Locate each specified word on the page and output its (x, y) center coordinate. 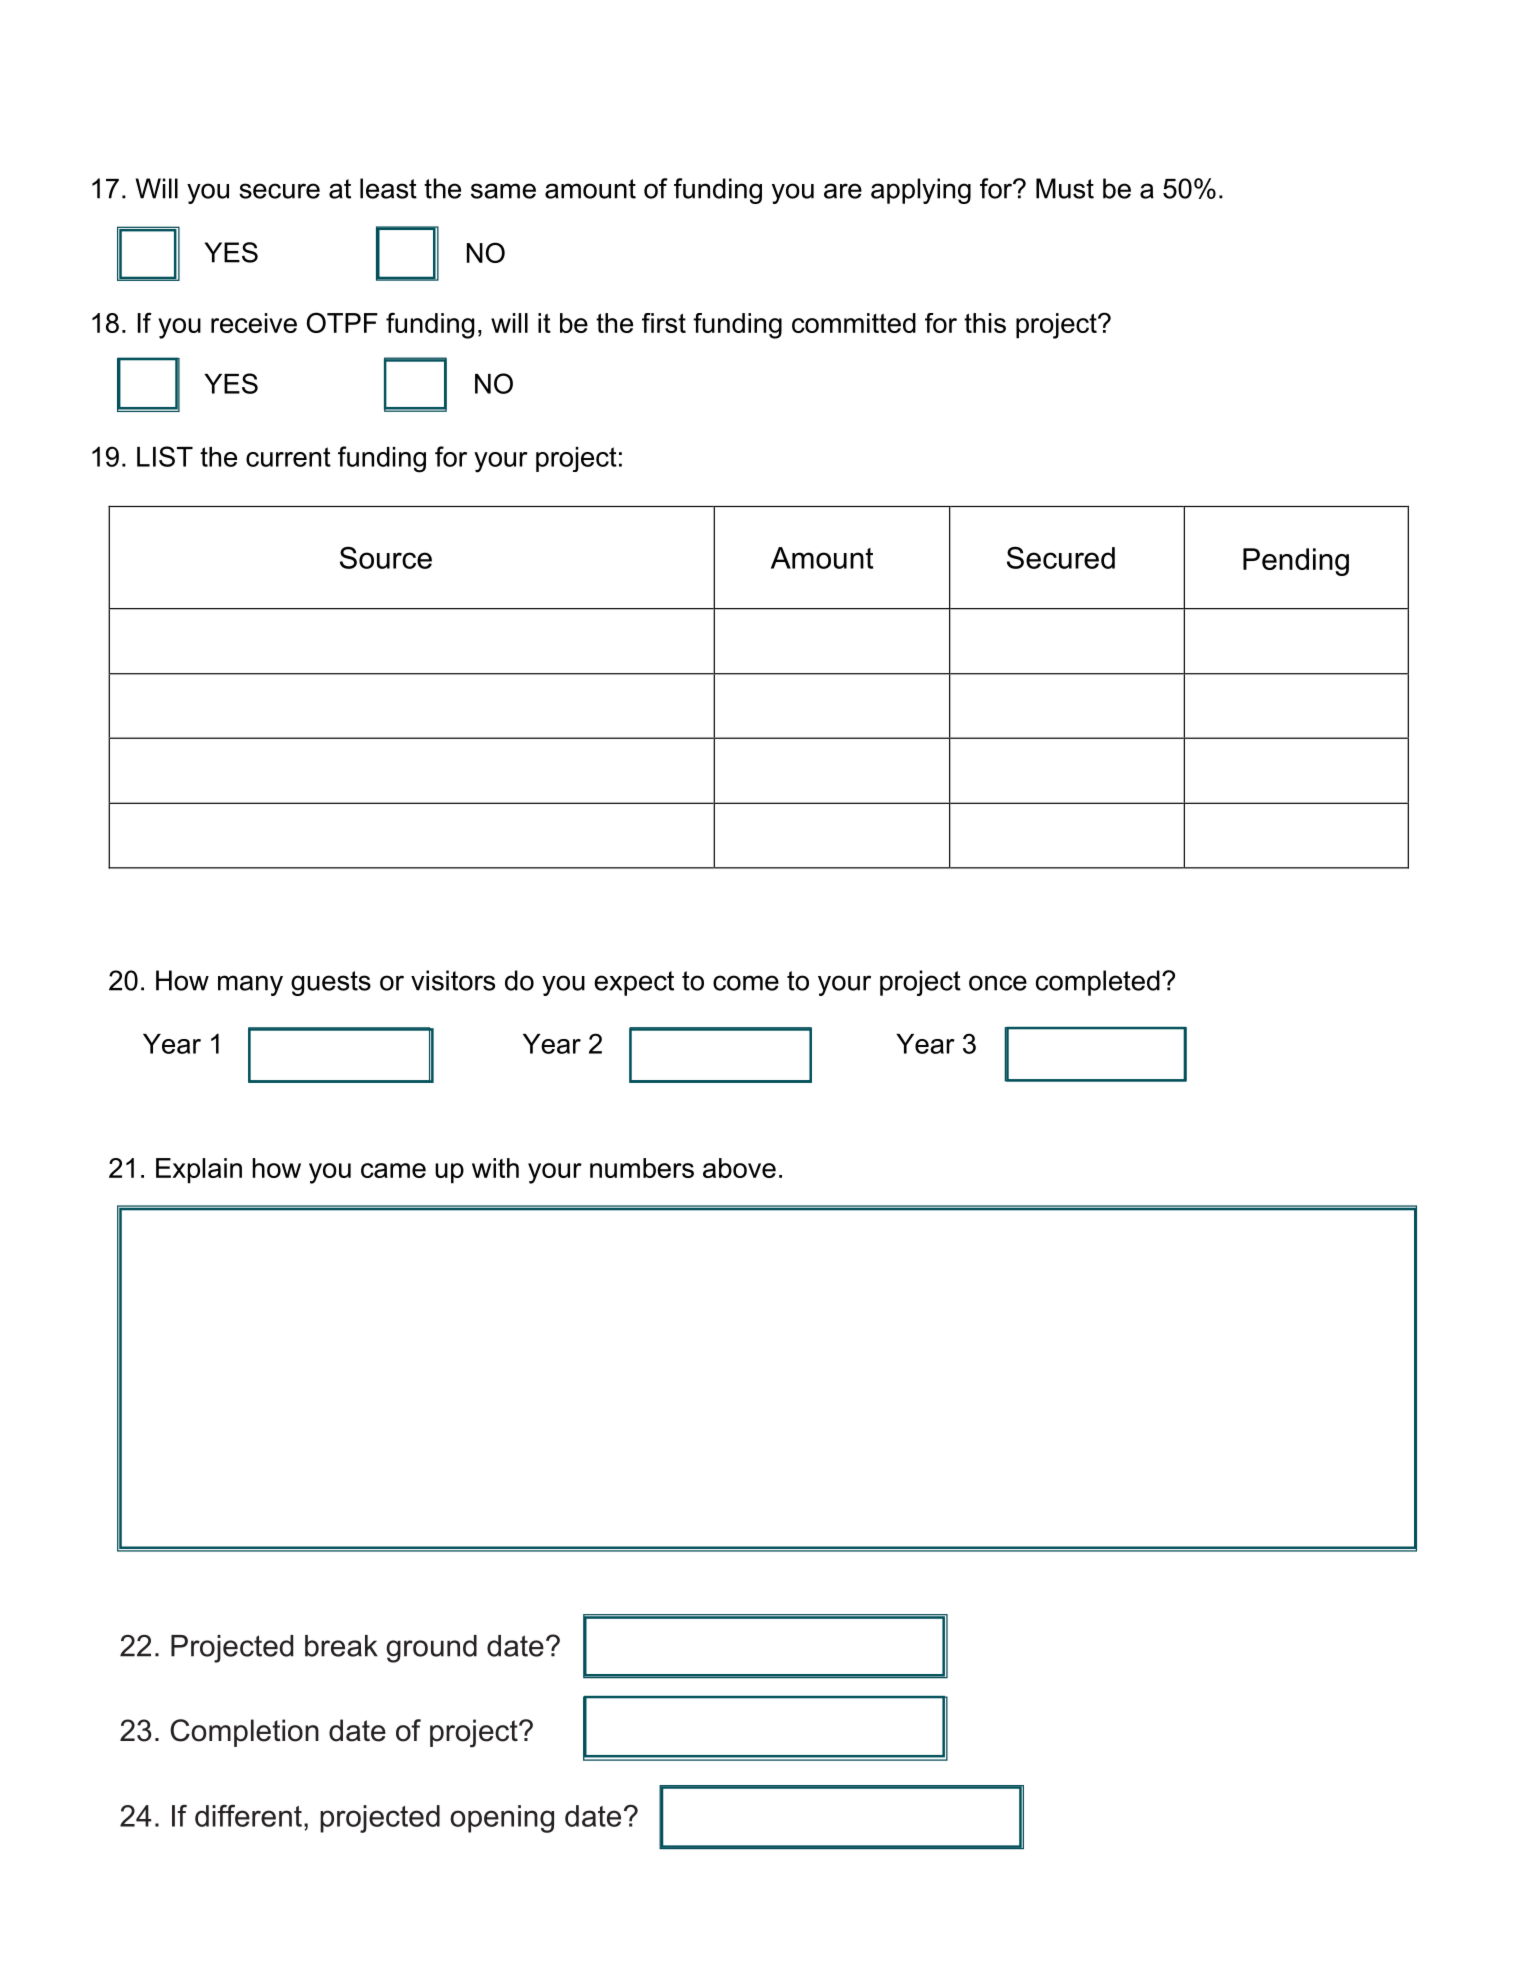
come (746, 983)
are (843, 191)
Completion (244, 1733)
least (388, 188)
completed (1098, 983)
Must (1065, 188)
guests (331, 983)
